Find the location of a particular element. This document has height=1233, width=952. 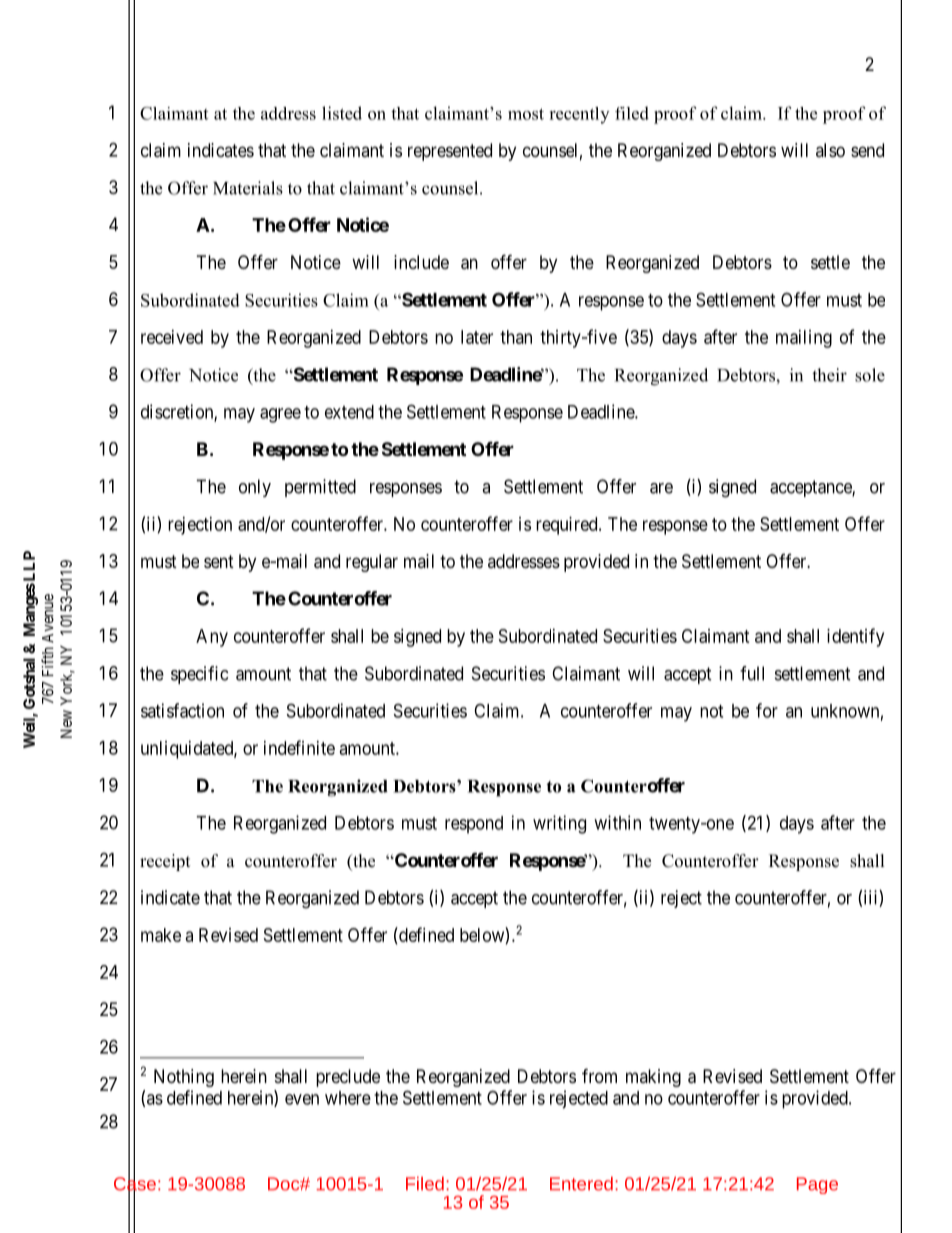

Entered is located at coordinates (581, 1183).
